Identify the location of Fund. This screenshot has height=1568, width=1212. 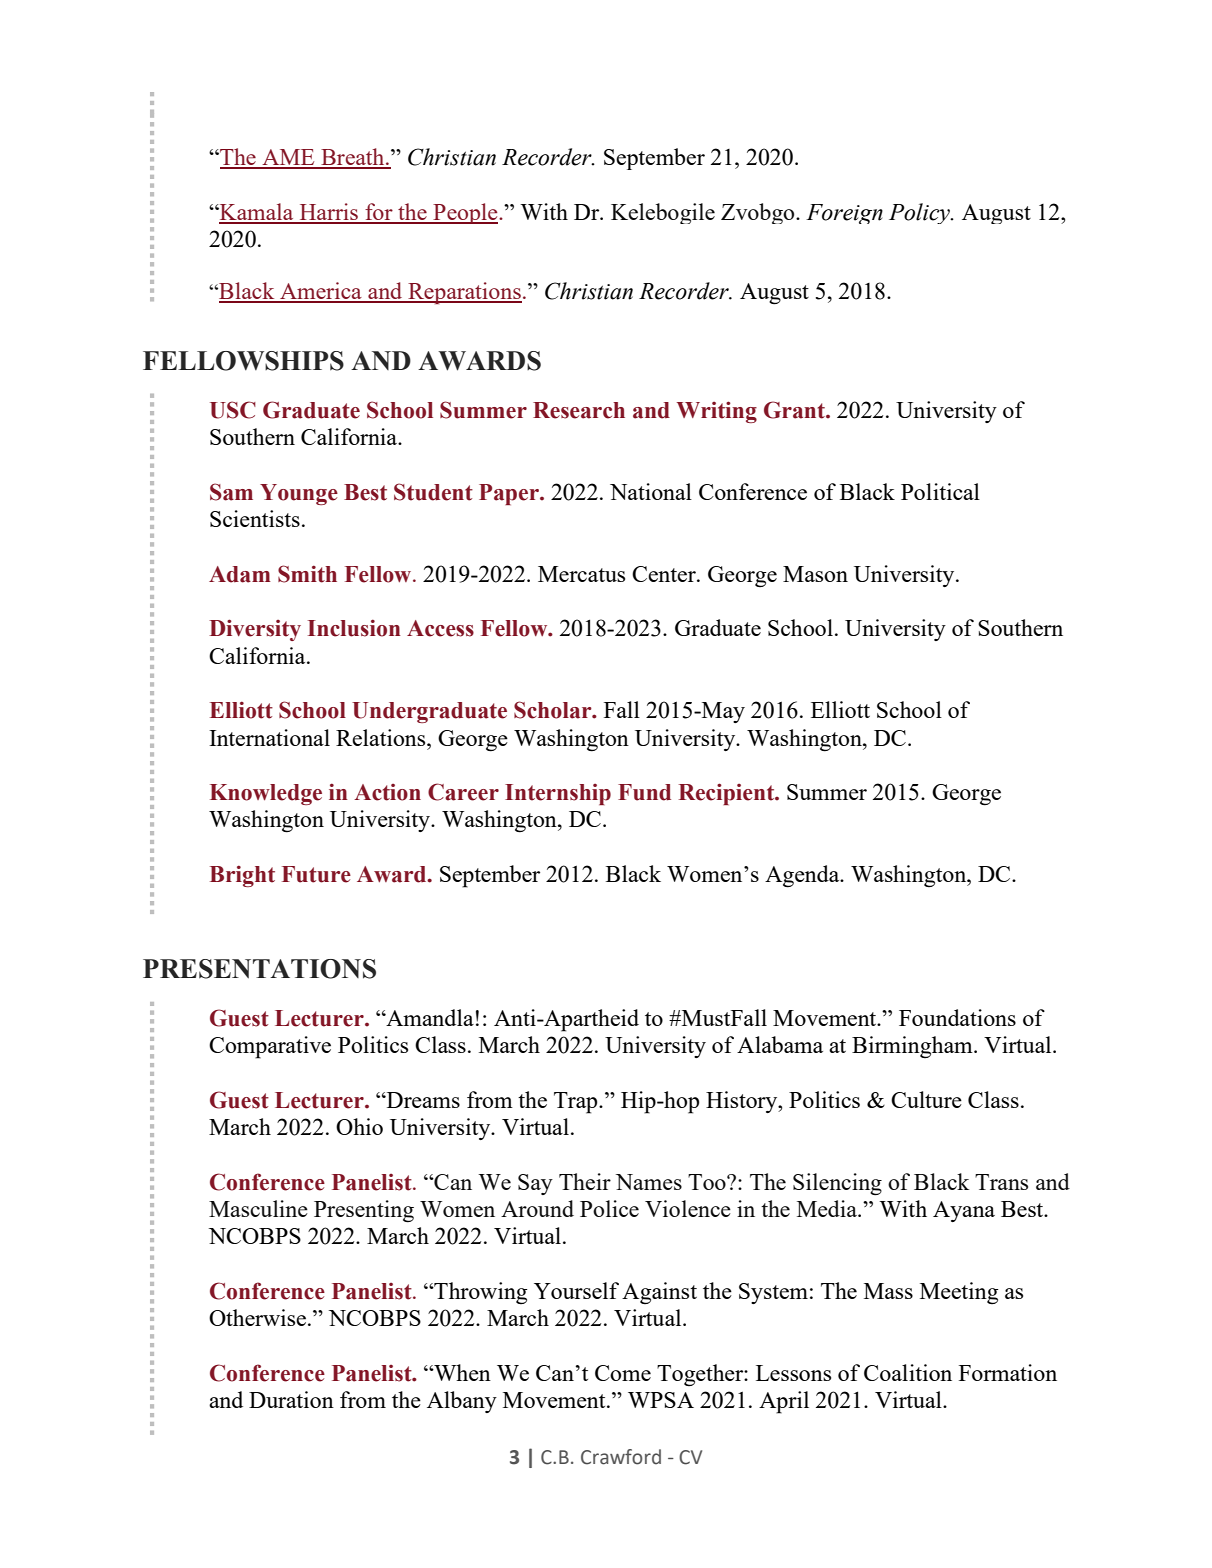
(644, 792).
